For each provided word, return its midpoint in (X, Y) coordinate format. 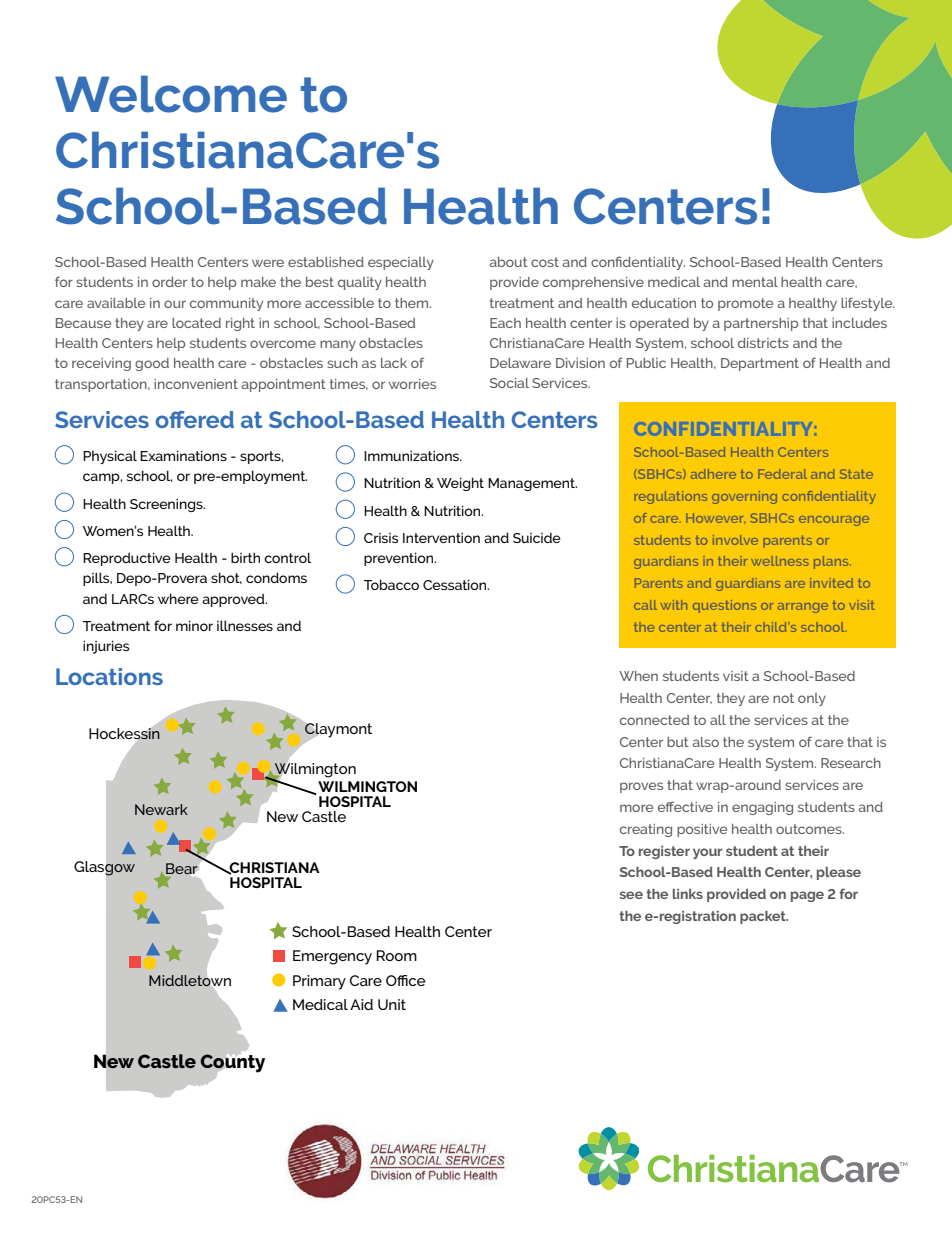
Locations (109, 676)
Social (509, 383)
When (638, 676)
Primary (319, 982)
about (509, 262)
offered (194, 419)
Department (760, 364)
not (783, 698)
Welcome (171, 94)
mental (755, 282)
